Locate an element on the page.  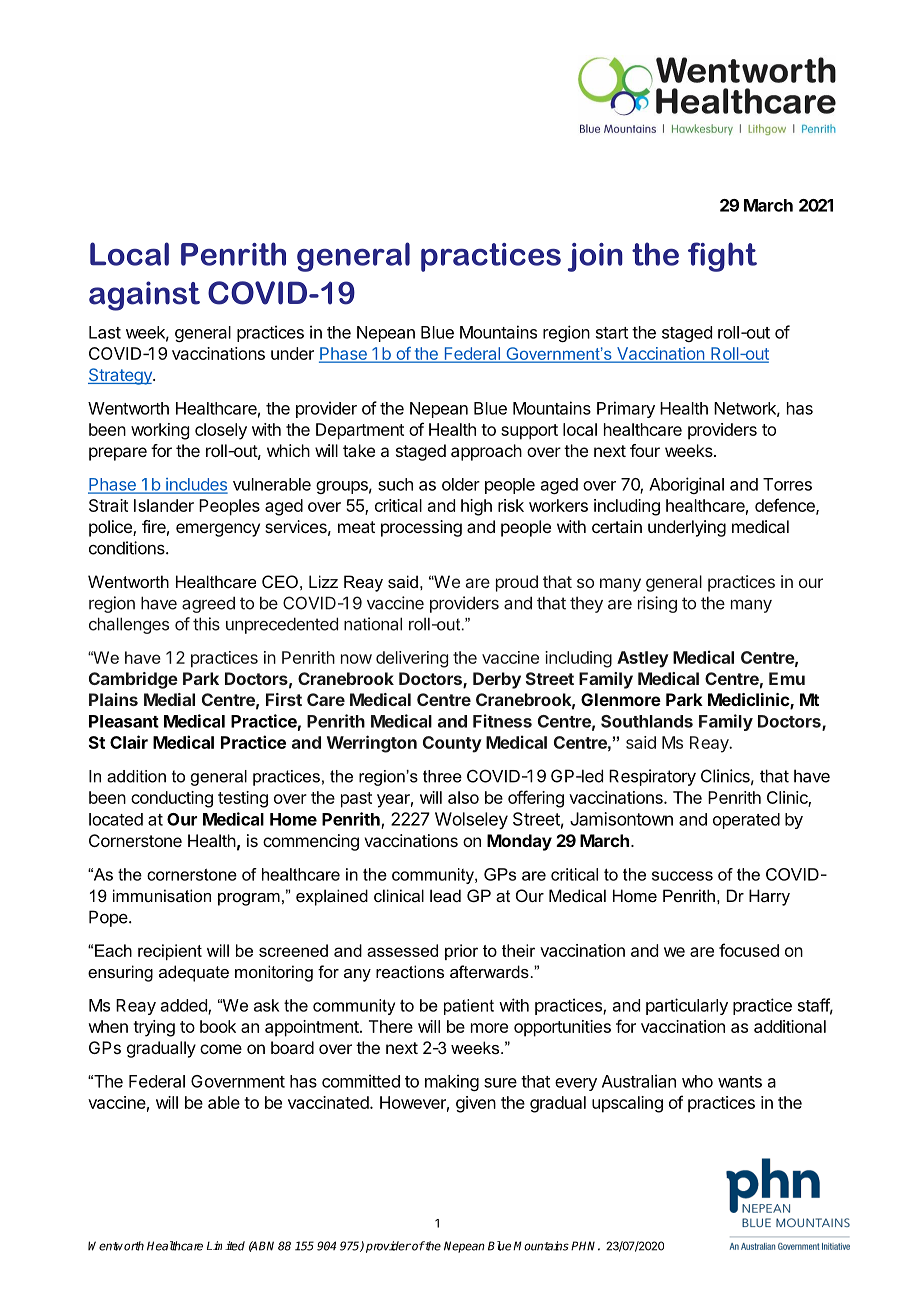
fight is located at coordinates (722, 257).
